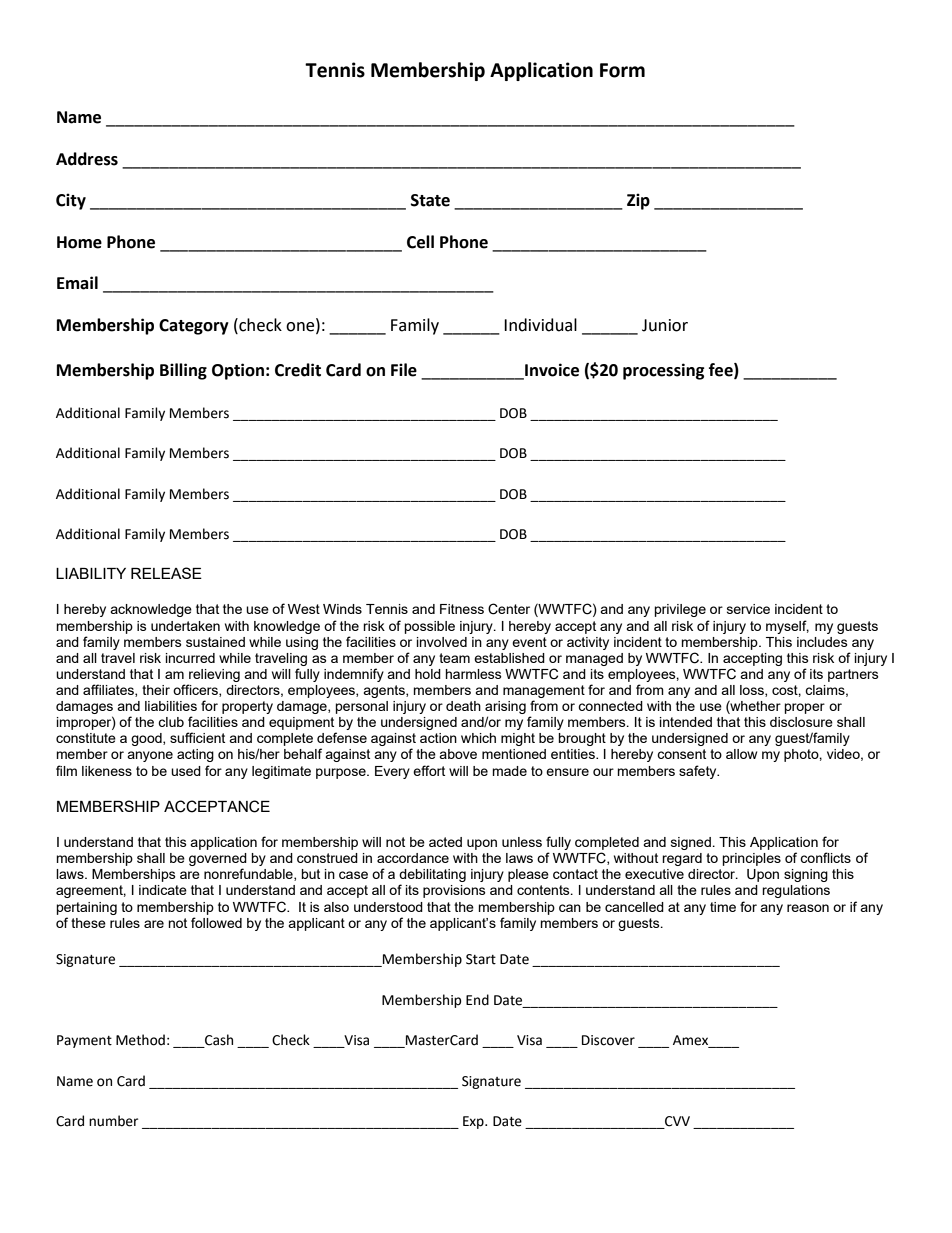 This screenshot has width=952, height=1233. I want to click on State, so click(430, 200).
